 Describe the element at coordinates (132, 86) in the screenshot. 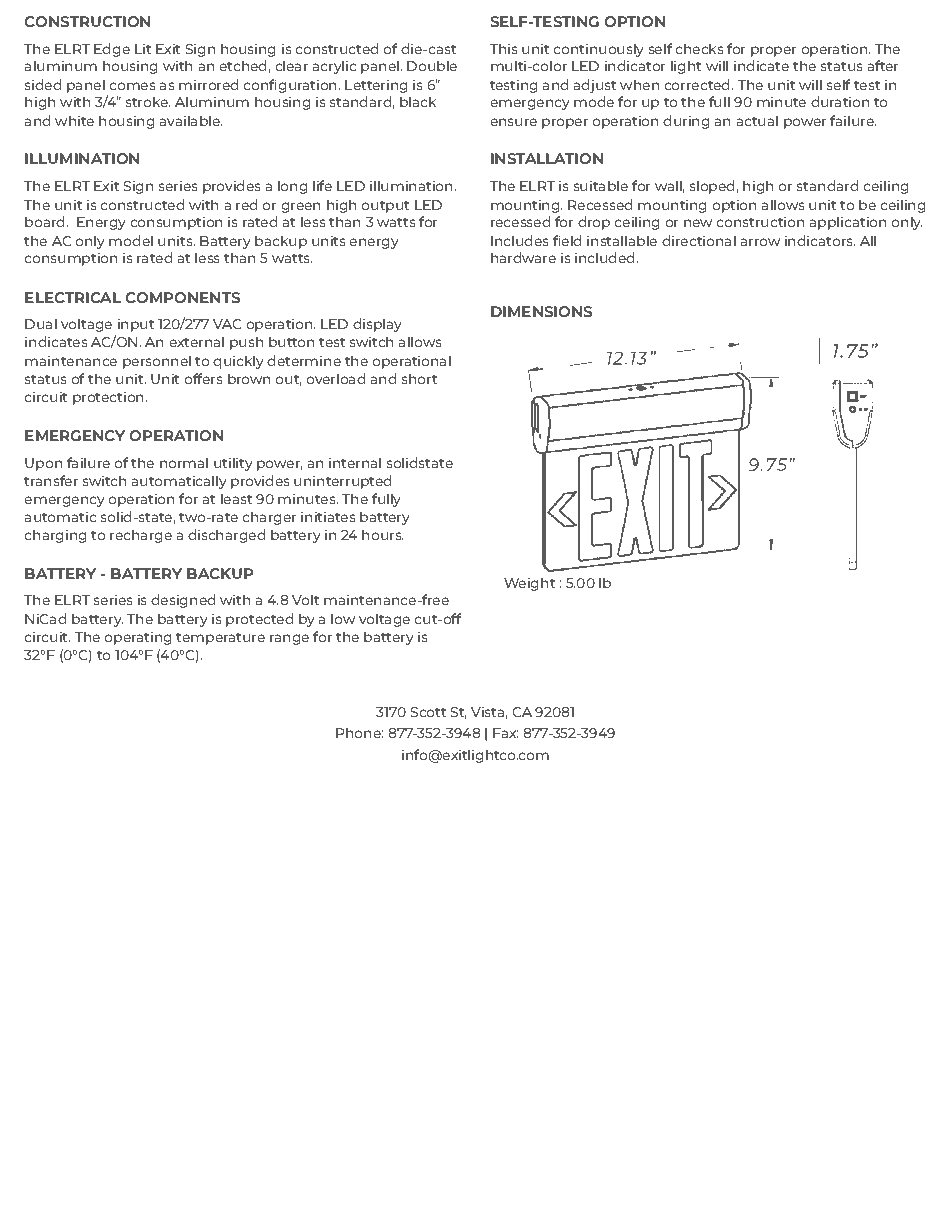

I see `comes` at that location.
